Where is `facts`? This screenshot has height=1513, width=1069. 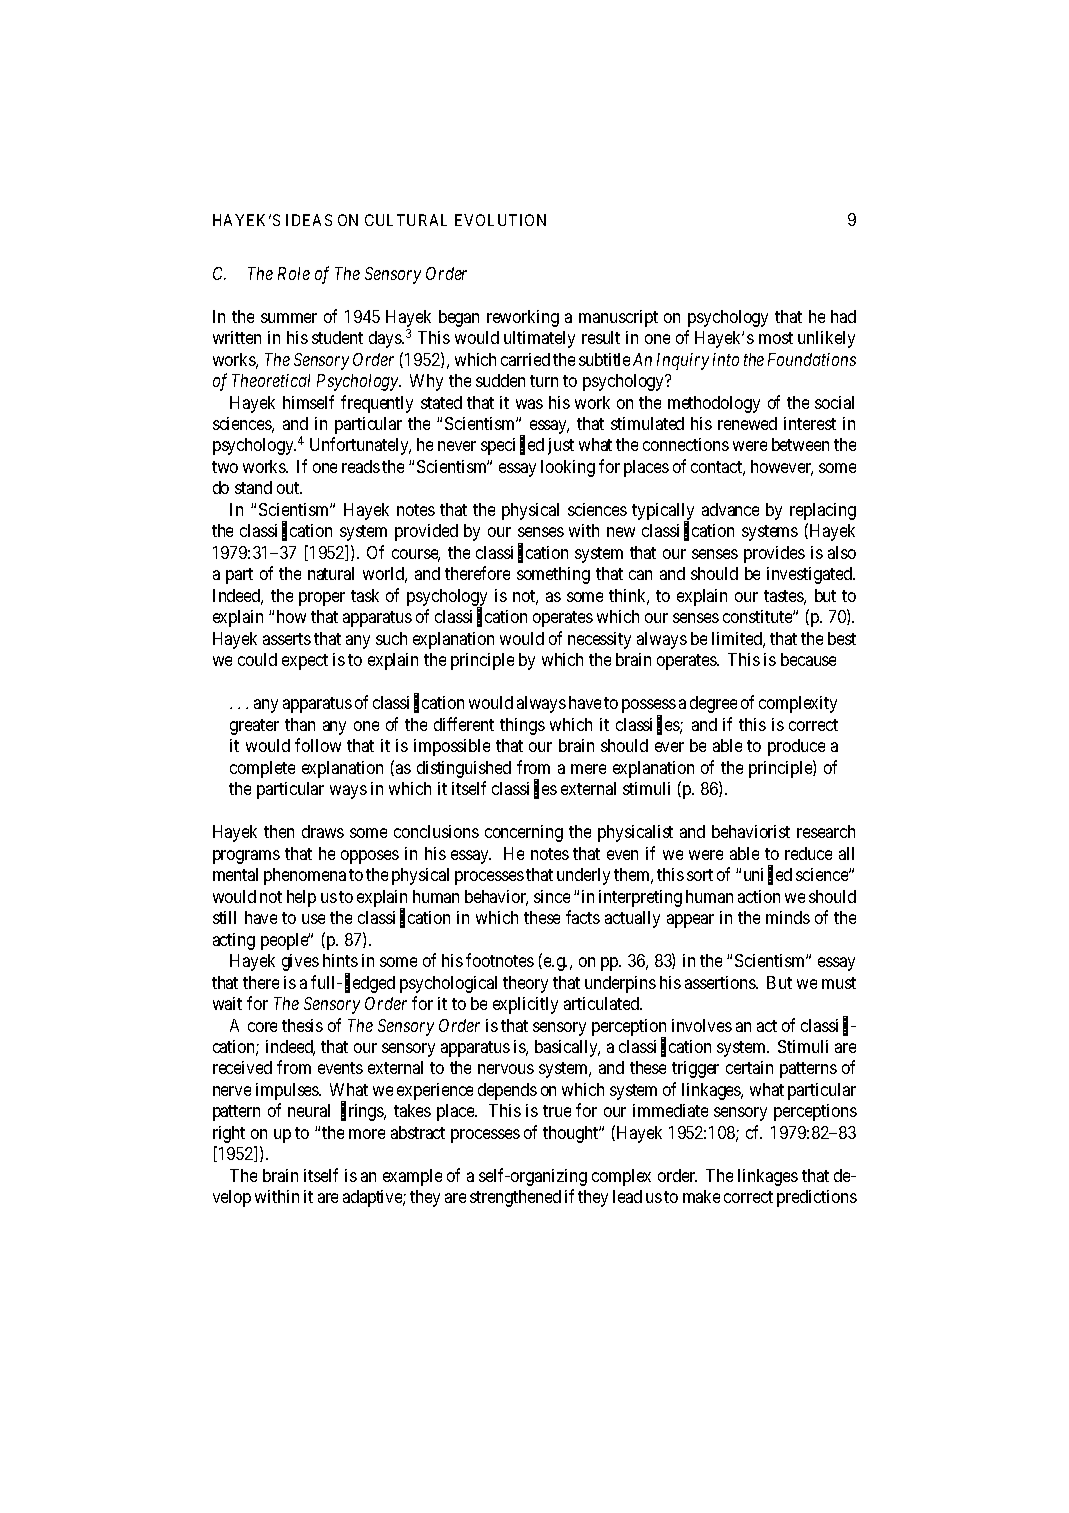
facts is located at coordinates (583, 917).
